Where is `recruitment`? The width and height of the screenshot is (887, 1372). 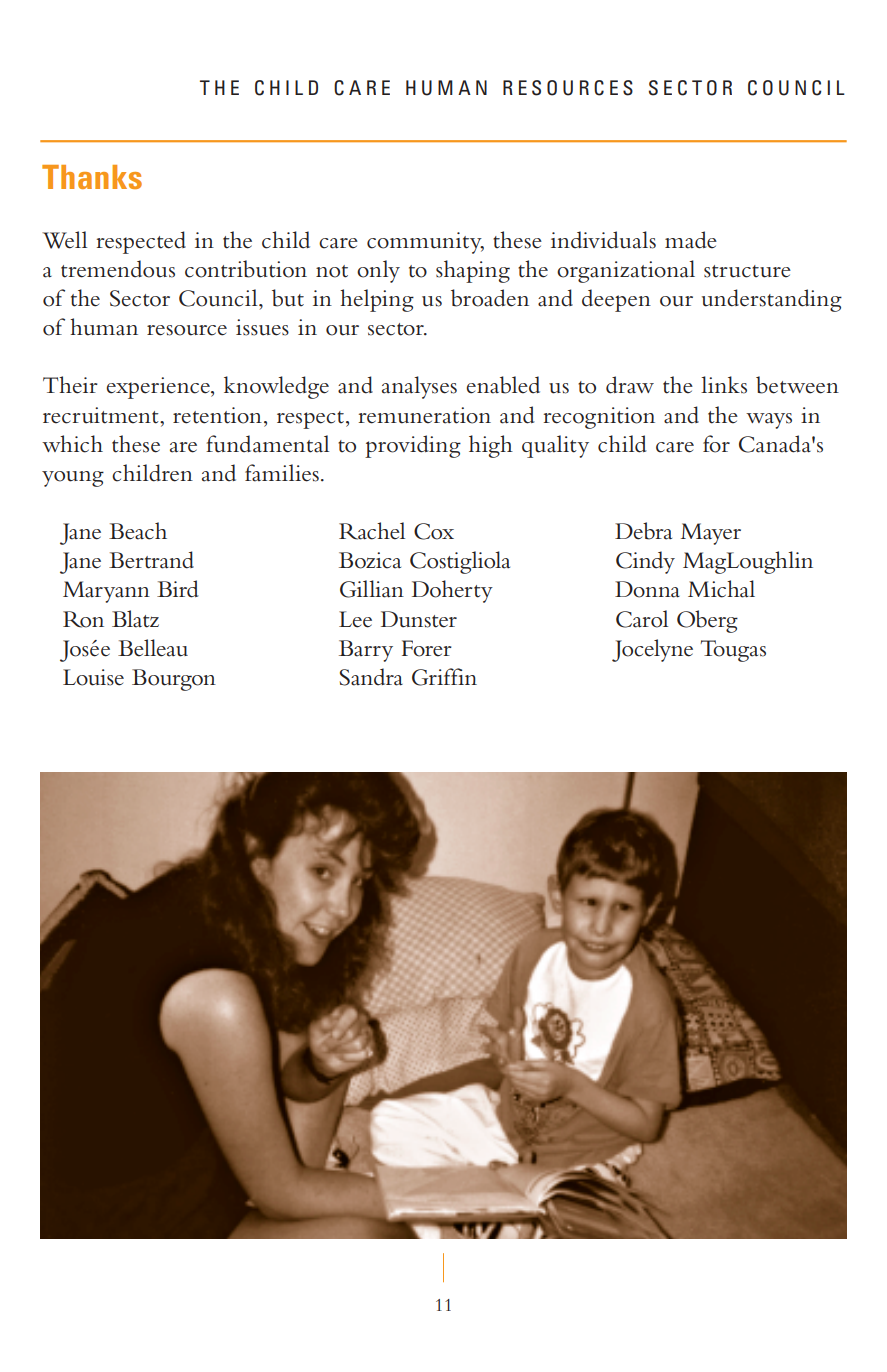 recruitment is located at coordinates (102, 415).
